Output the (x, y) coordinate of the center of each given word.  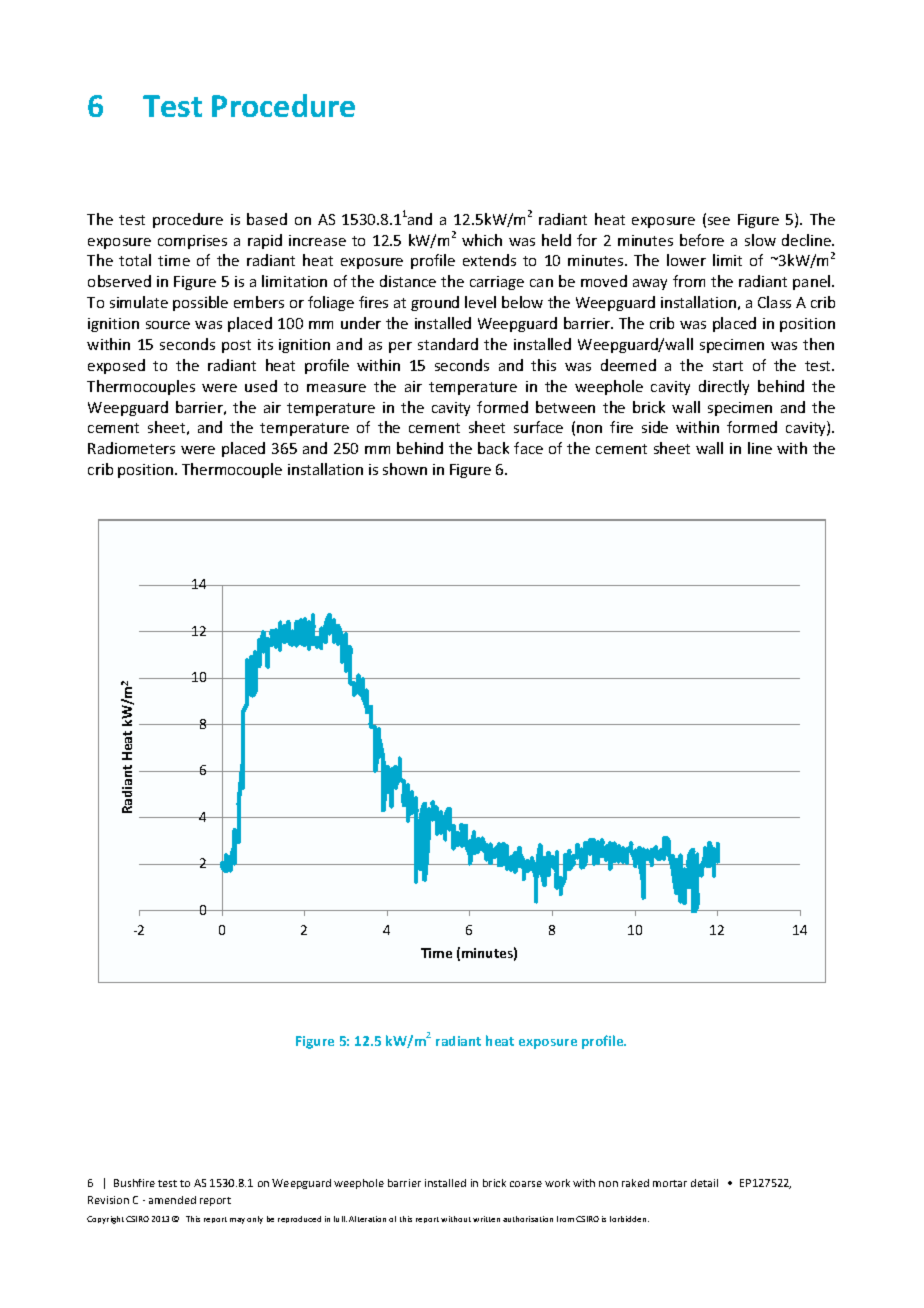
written (486, 1219)
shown (405, 469)
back (493, 448)
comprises (192, 242)
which (482, 240)
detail (704, 1183)
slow (760, 240)
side (655, 427)
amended (172, 1200)
